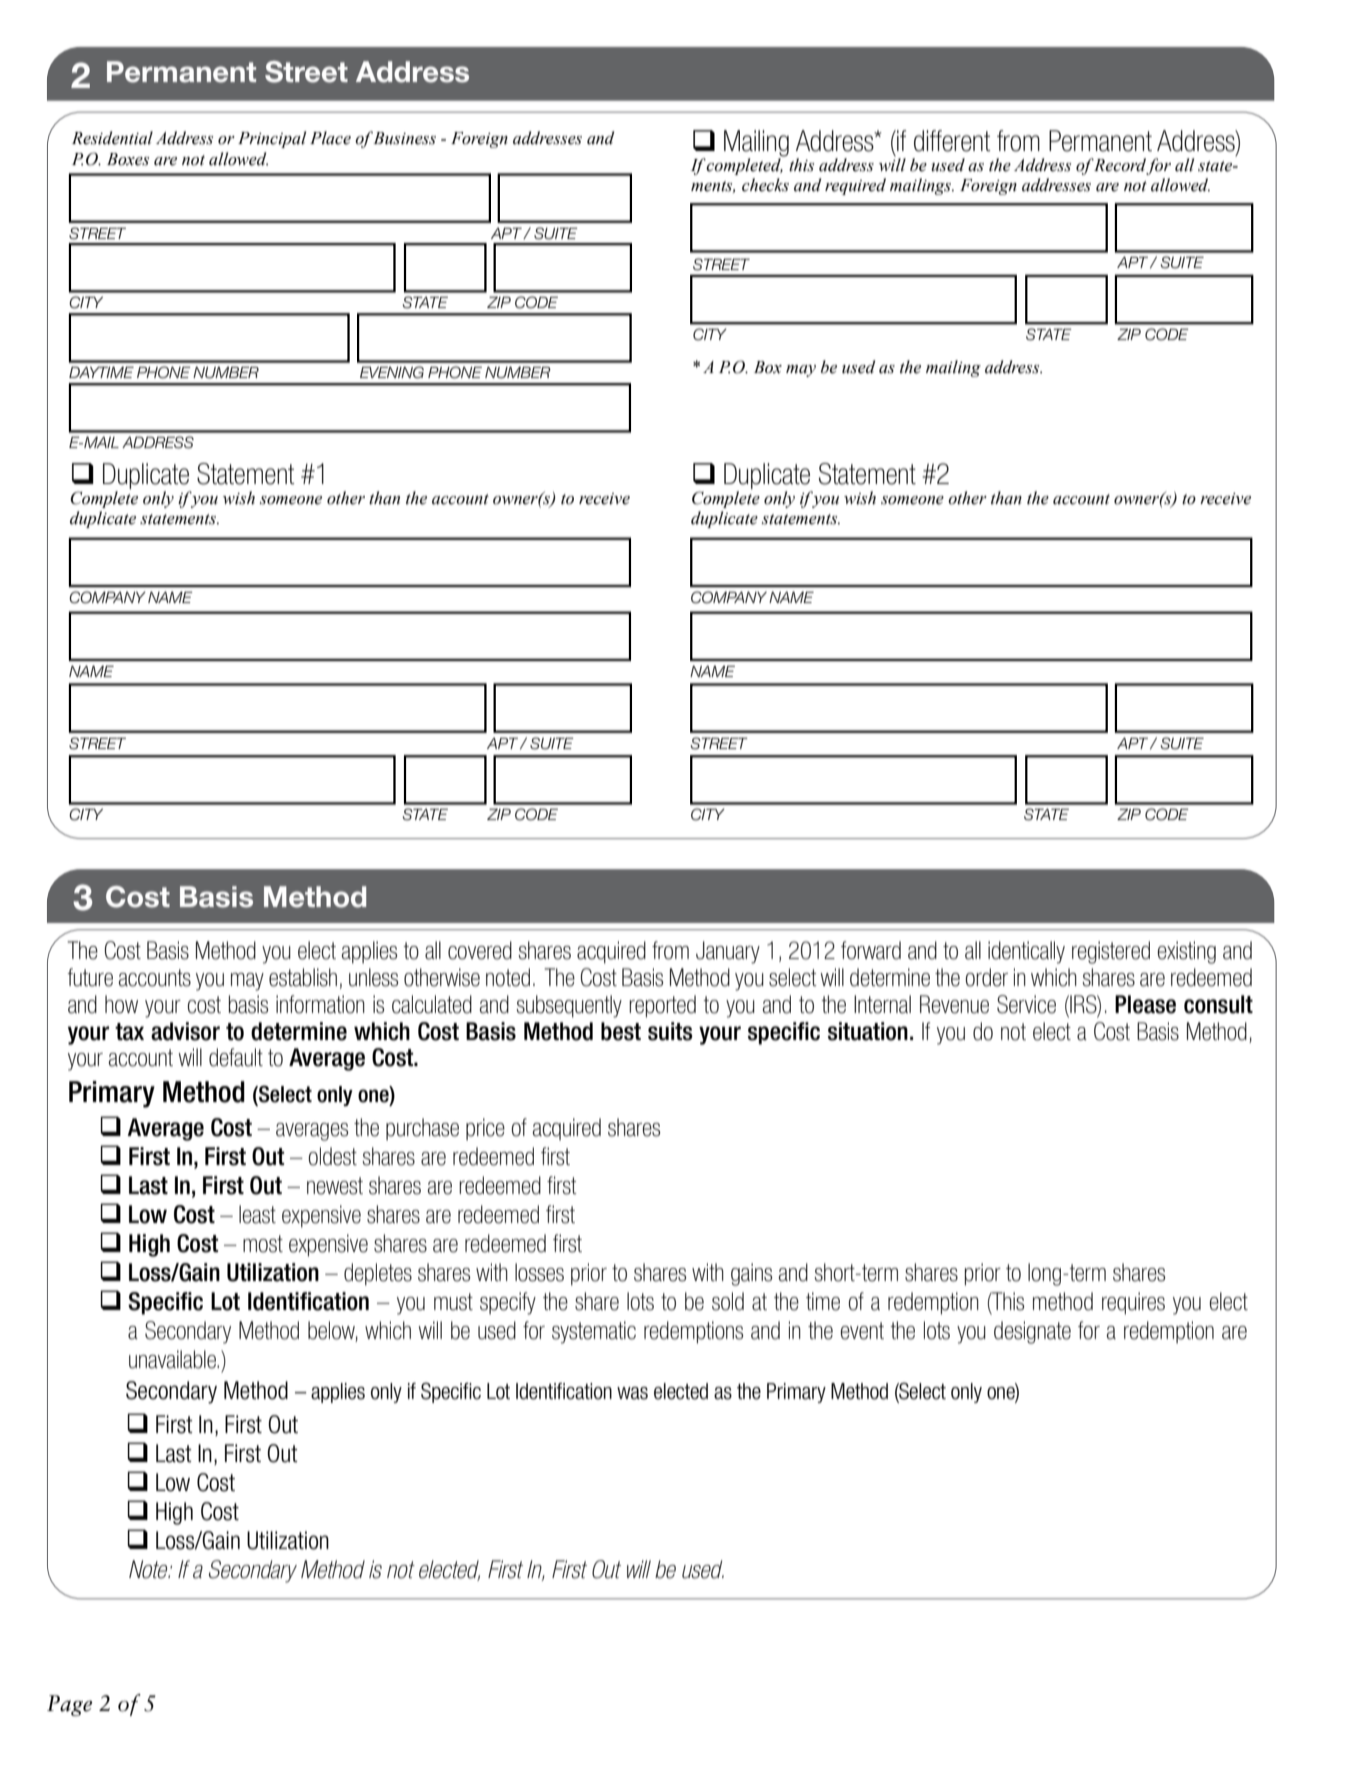 The height and width of the screenshot is (1769, 1367). Describe the element at coordinates (728, 952) in the screenshot. I see `January` at that location.
